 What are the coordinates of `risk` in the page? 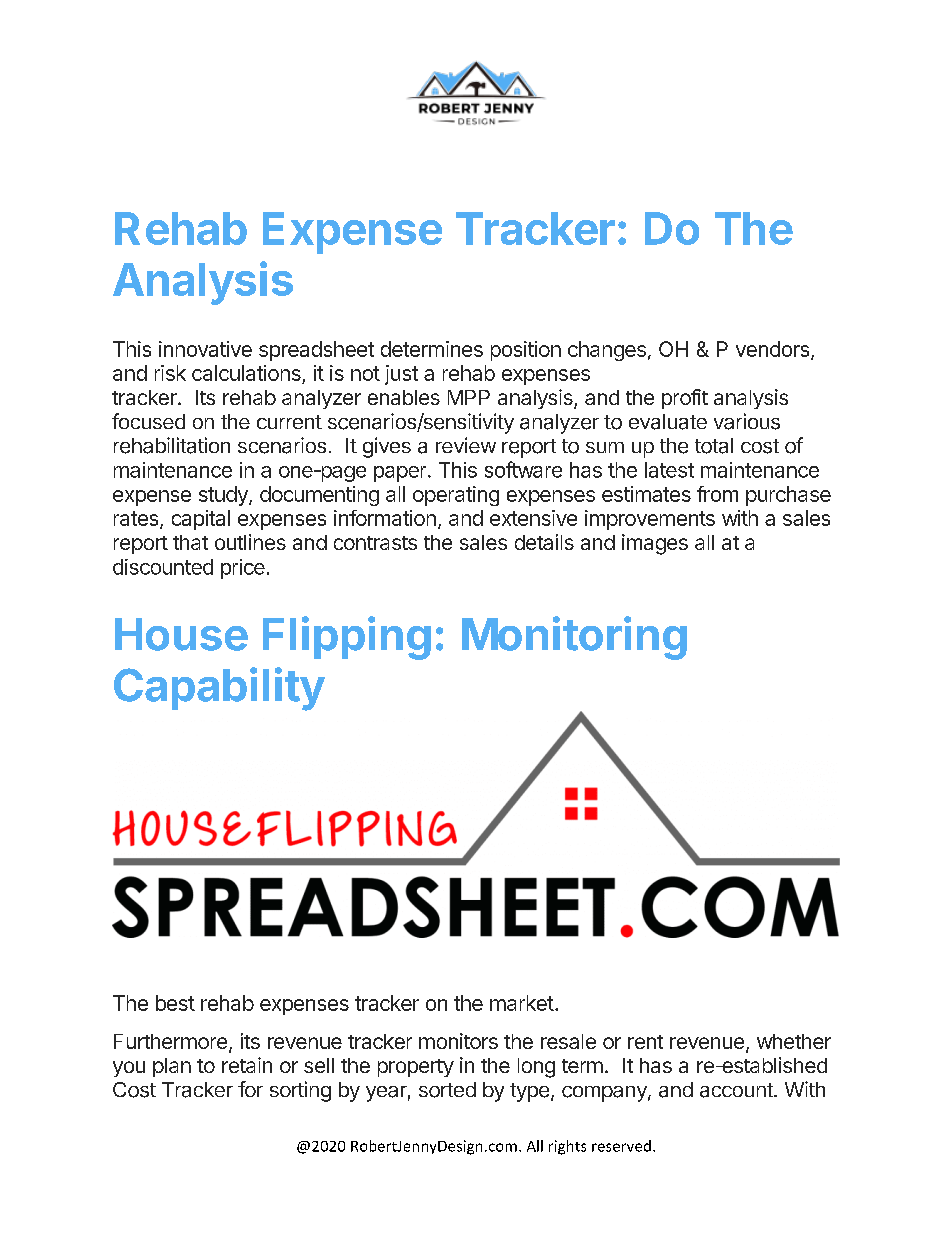 It's located at (170, 373).
